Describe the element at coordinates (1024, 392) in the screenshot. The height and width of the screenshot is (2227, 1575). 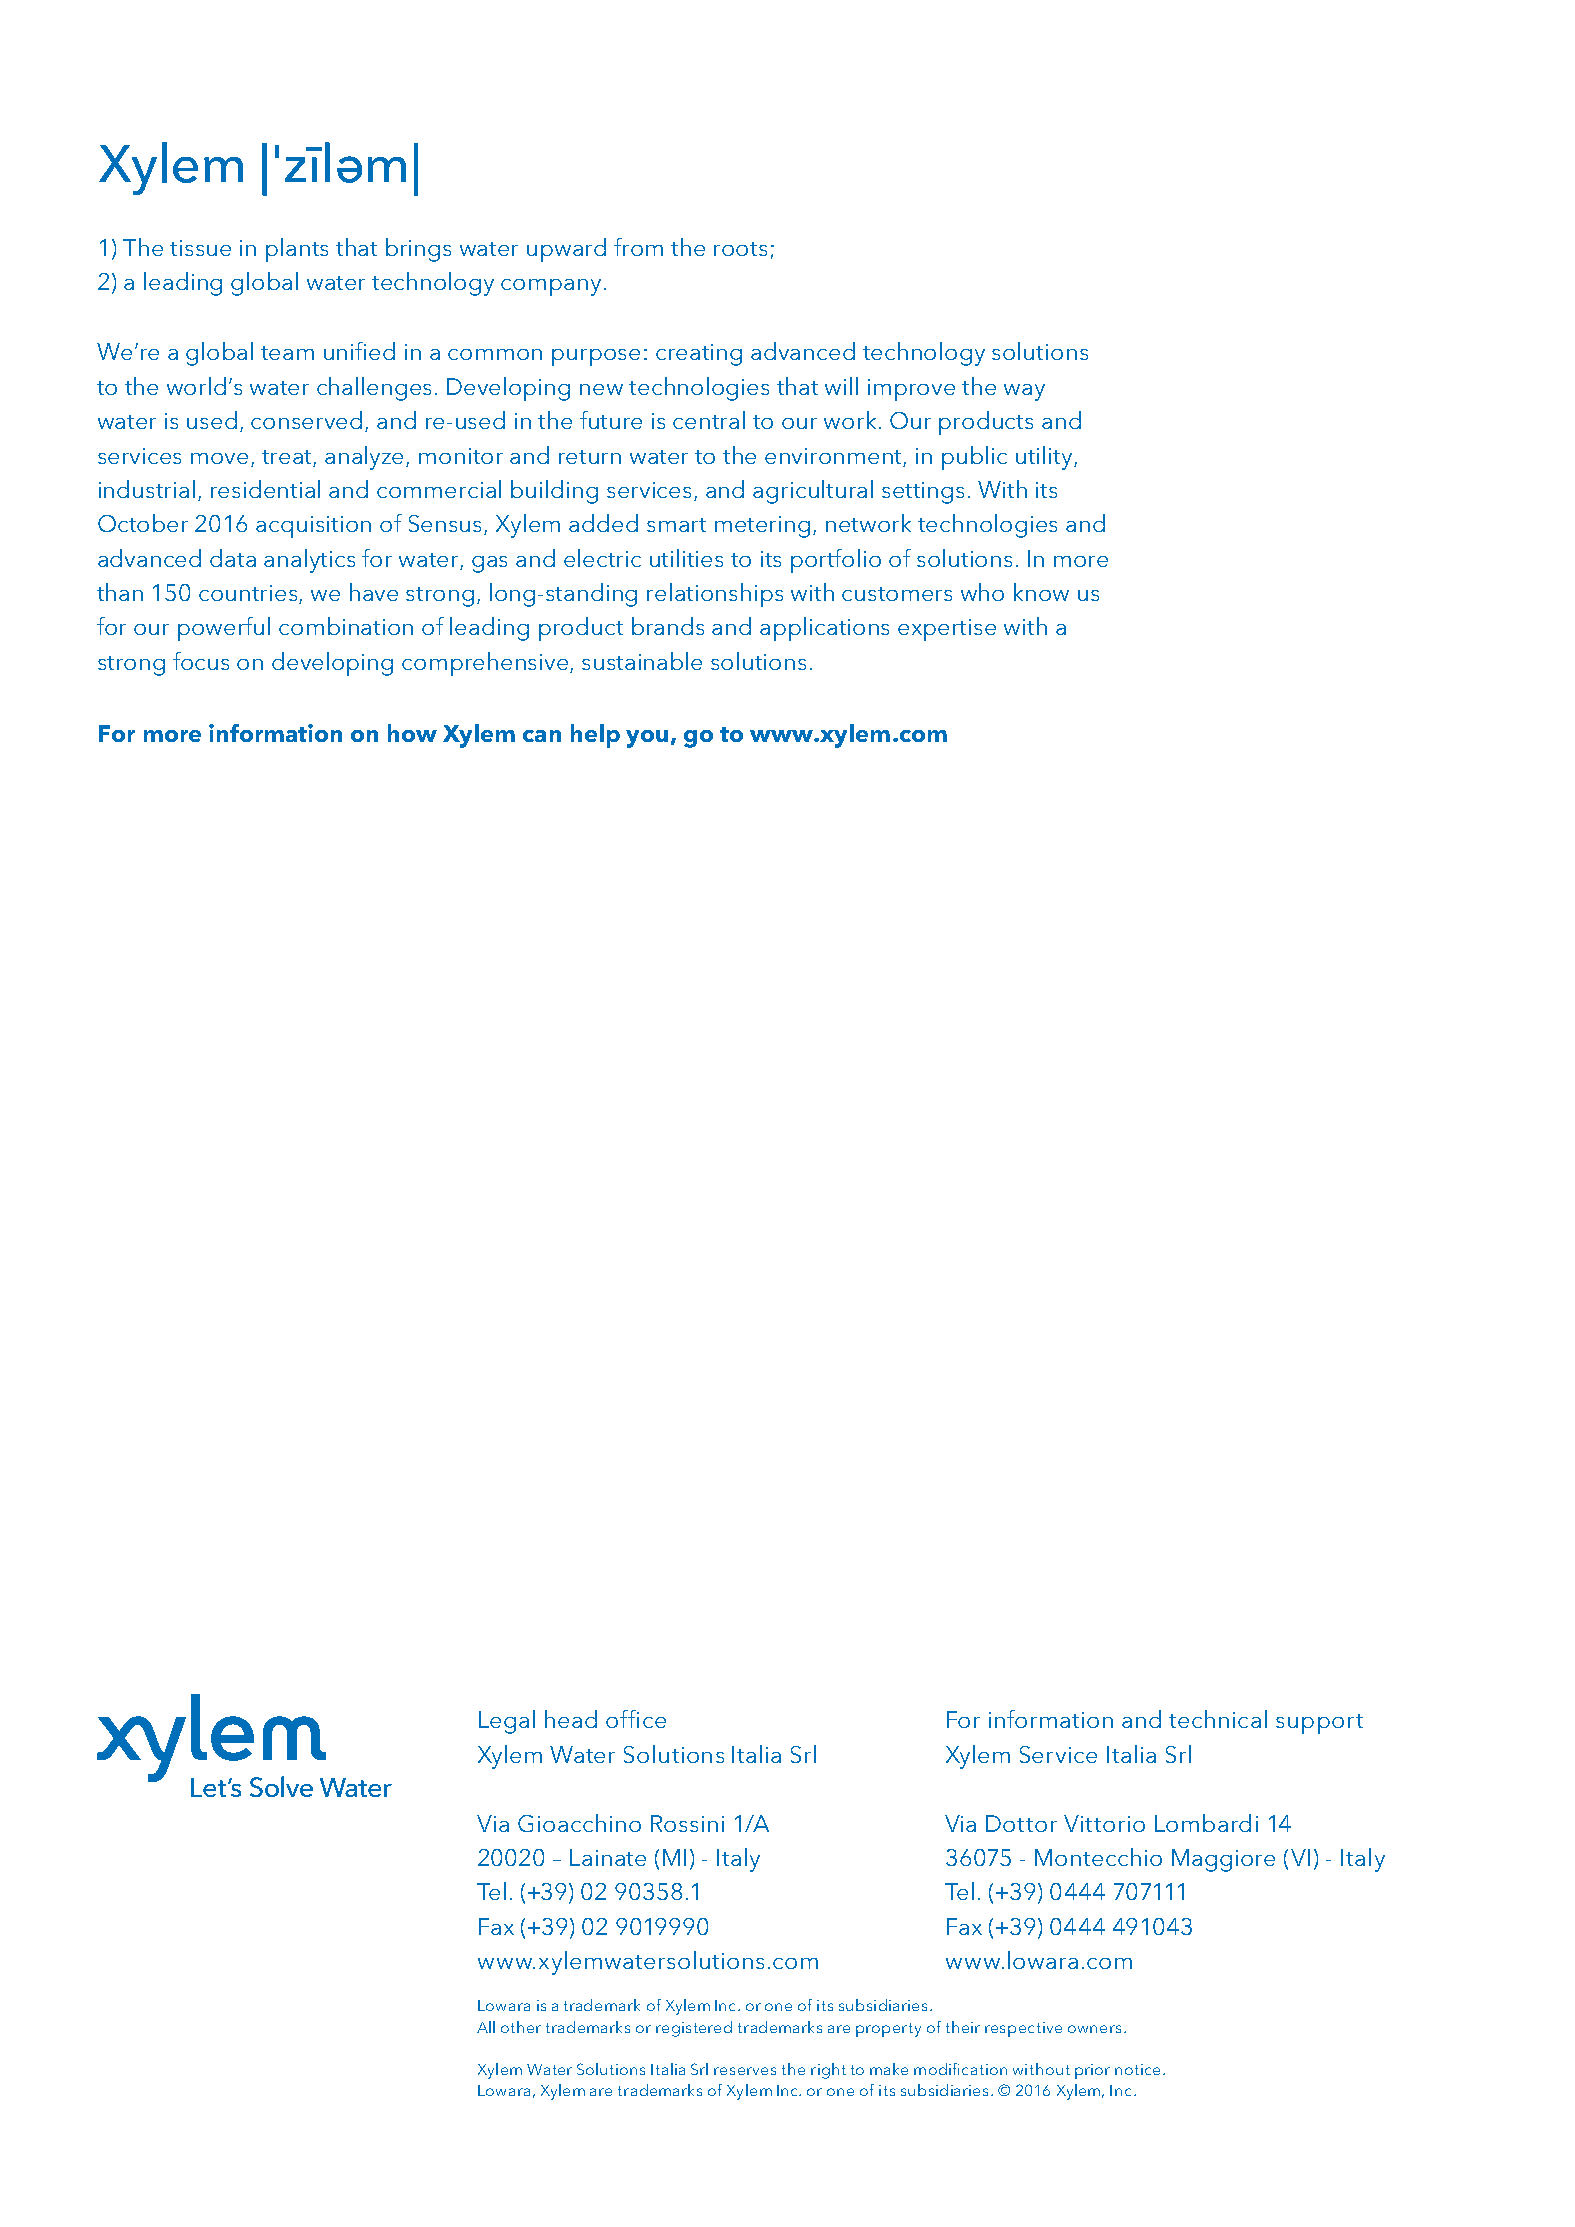
I see `way` at that location.
